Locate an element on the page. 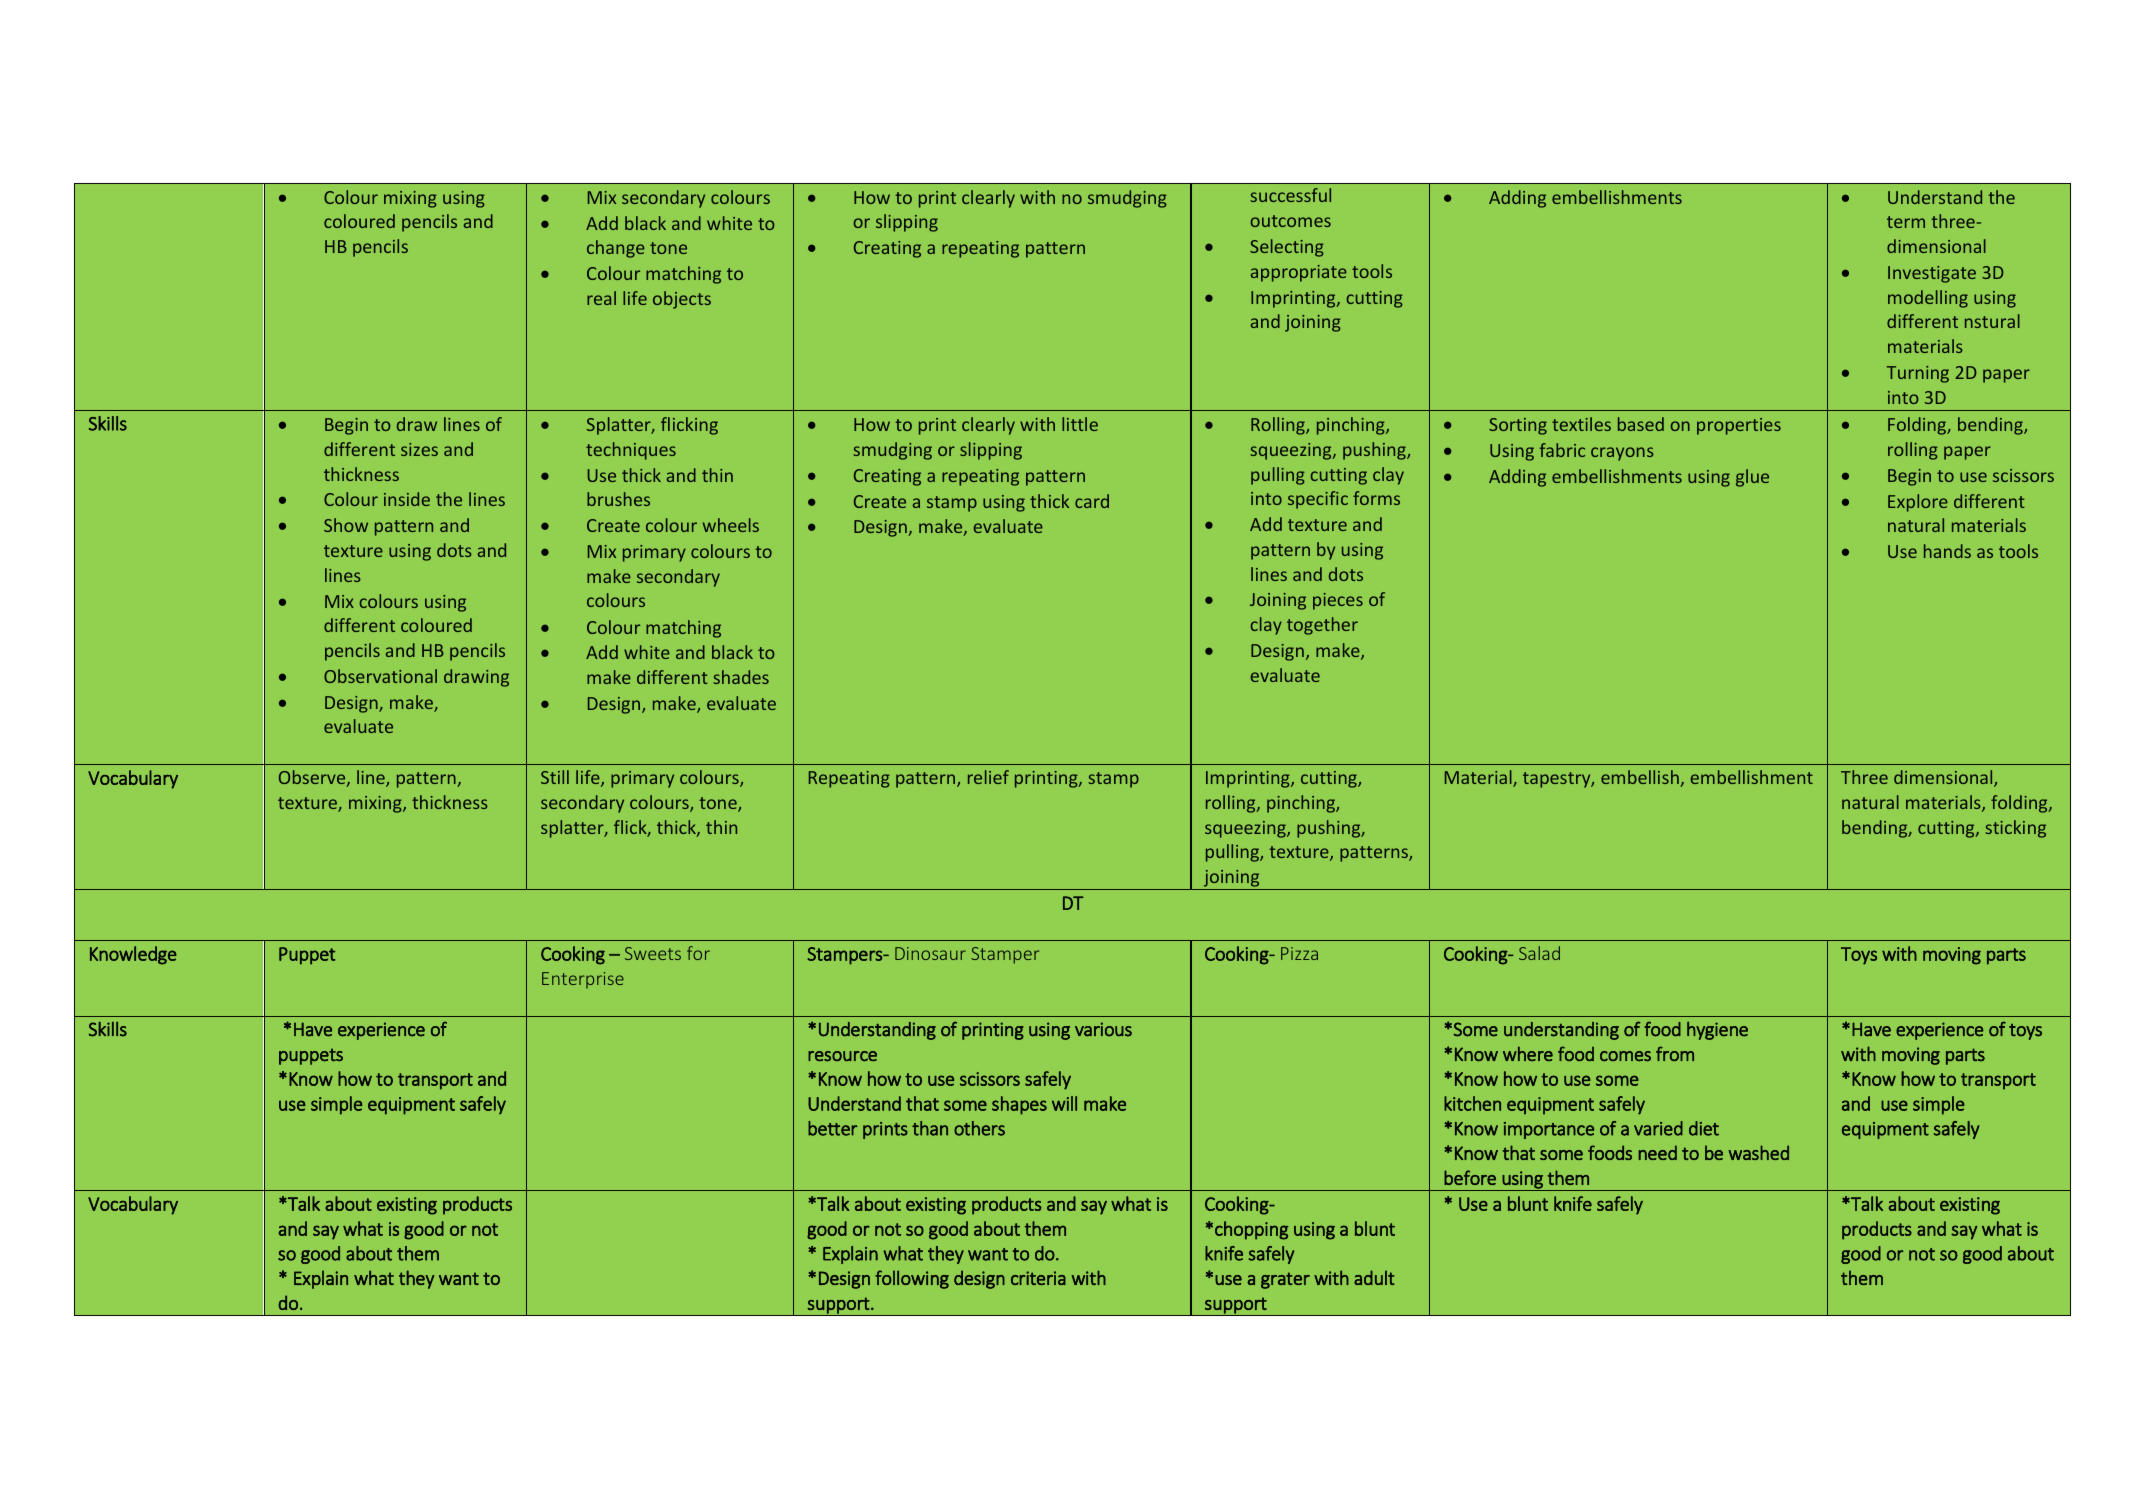 The width and height of the image is (2135, 1509). change is located at coordinates (616, 249).
